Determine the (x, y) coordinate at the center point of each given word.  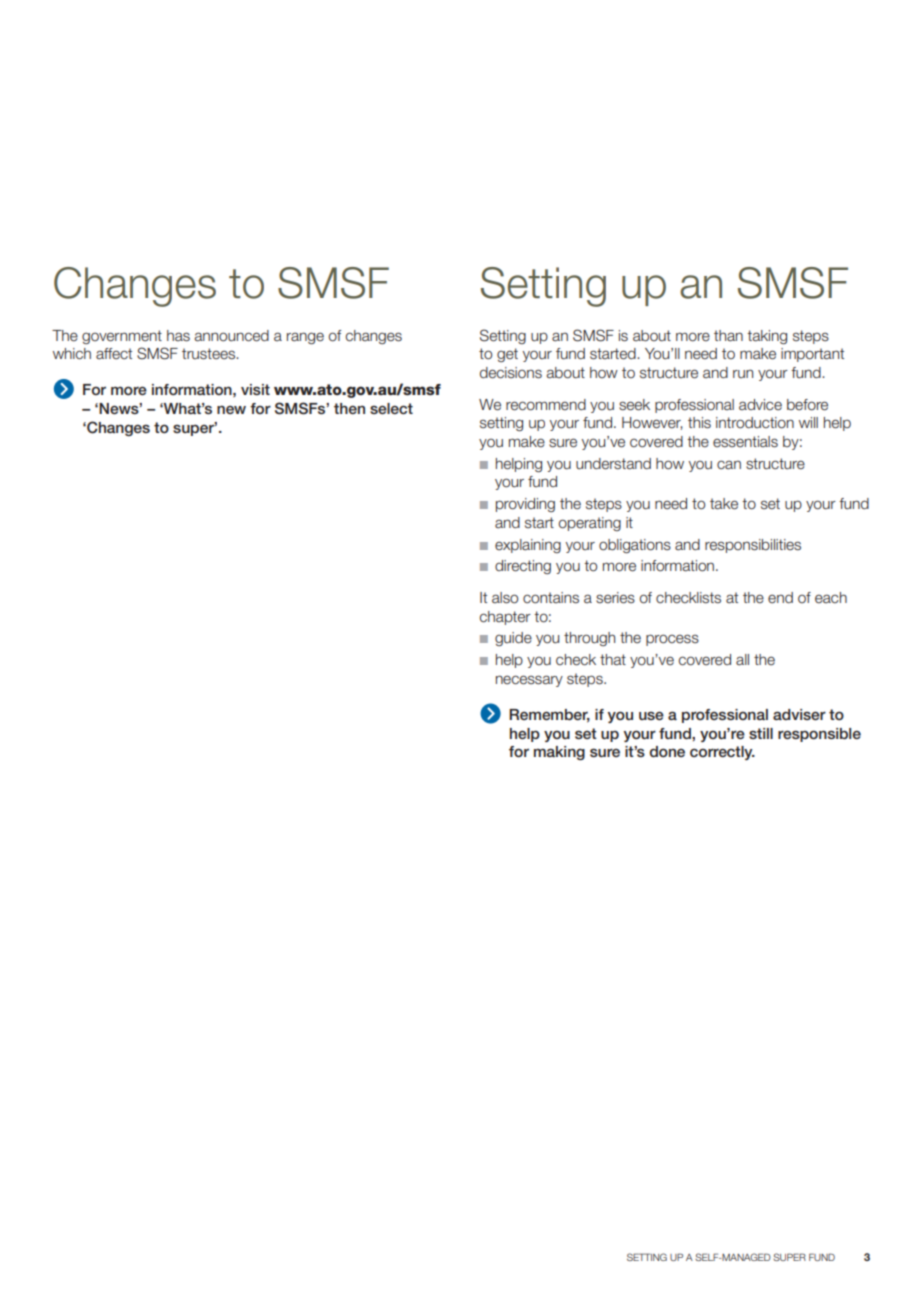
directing (523, 567)
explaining (528, 546)
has (178, 336)
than (728, 335)
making (559, 753)
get (507, 355)
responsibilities (753, 546)
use (651, 715)
